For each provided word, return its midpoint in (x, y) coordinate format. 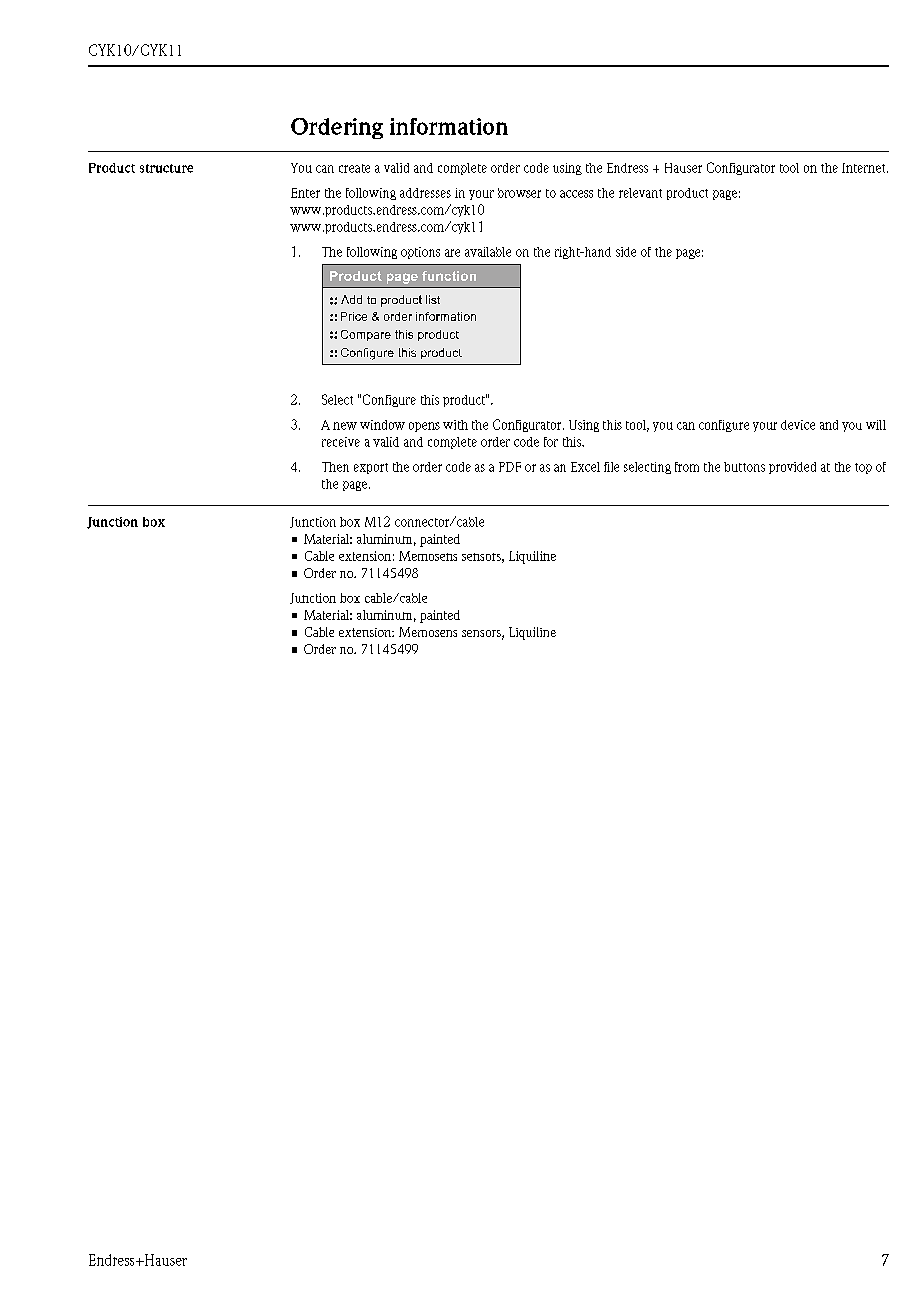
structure (166, 168)
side (626, 252)
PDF (510, 467)
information (449, 126)
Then (335, 467)
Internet (865, 168)
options (420, 253)
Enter (305, 193)
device (798, 425)
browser (519, 193)
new (345, 426)
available (488, 252)
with (455, 425)
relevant (640, 193)
